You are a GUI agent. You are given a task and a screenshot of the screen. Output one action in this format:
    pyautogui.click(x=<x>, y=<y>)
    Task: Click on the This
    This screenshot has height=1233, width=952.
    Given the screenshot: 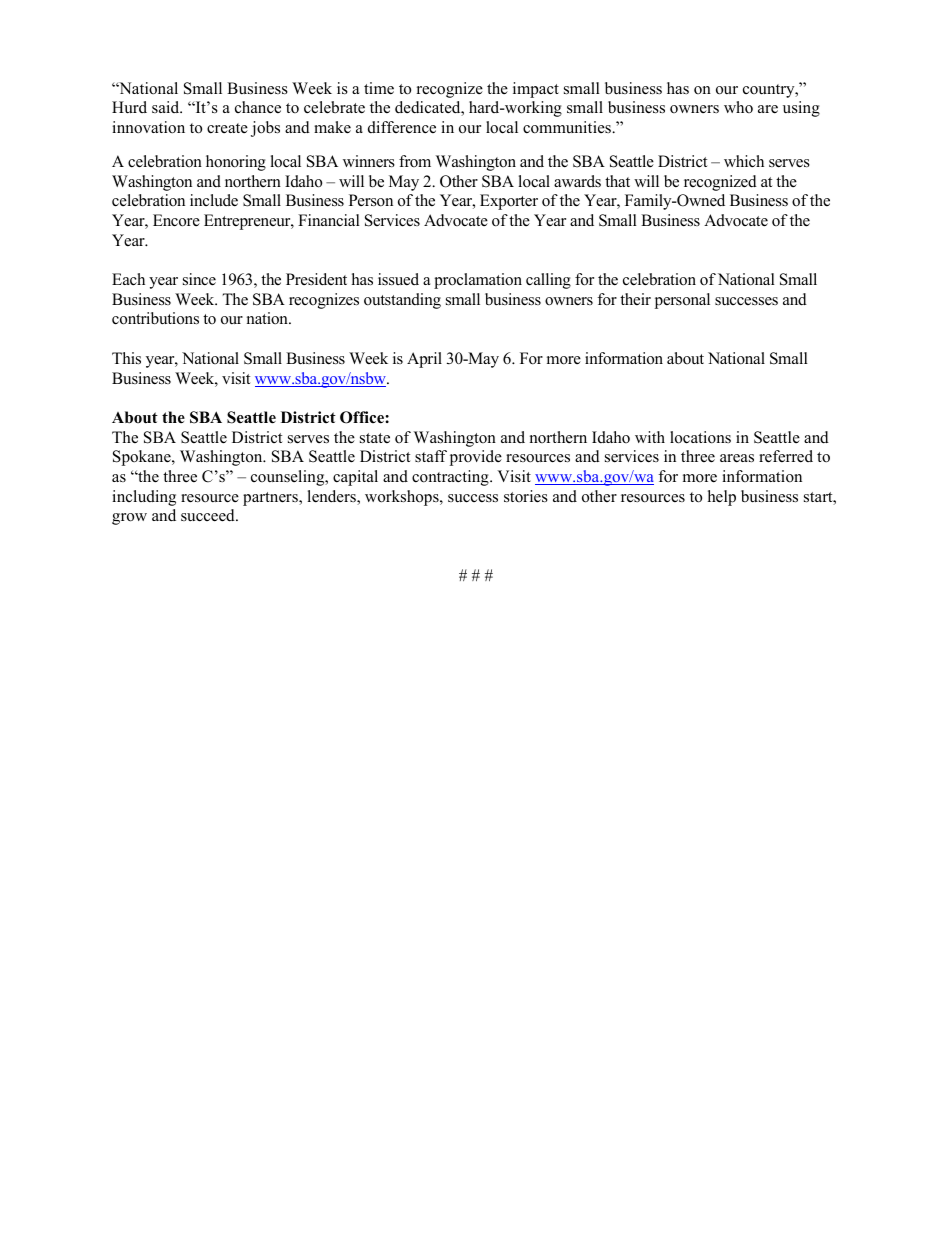 What is the action you would take?
    pyautogui.click(x=126, y=358)
